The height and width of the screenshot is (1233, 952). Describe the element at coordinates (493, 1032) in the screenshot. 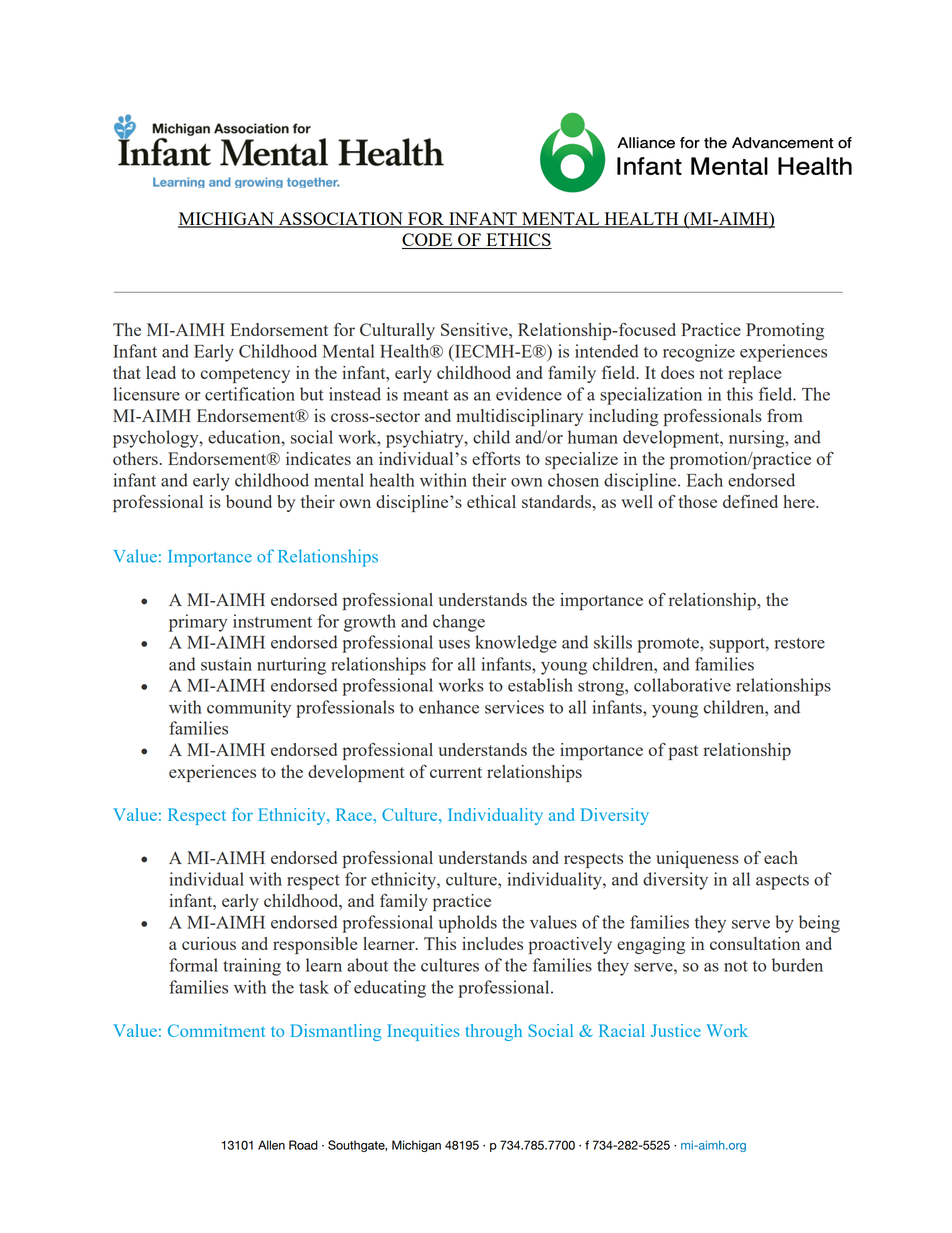

I see `through` at that location.
